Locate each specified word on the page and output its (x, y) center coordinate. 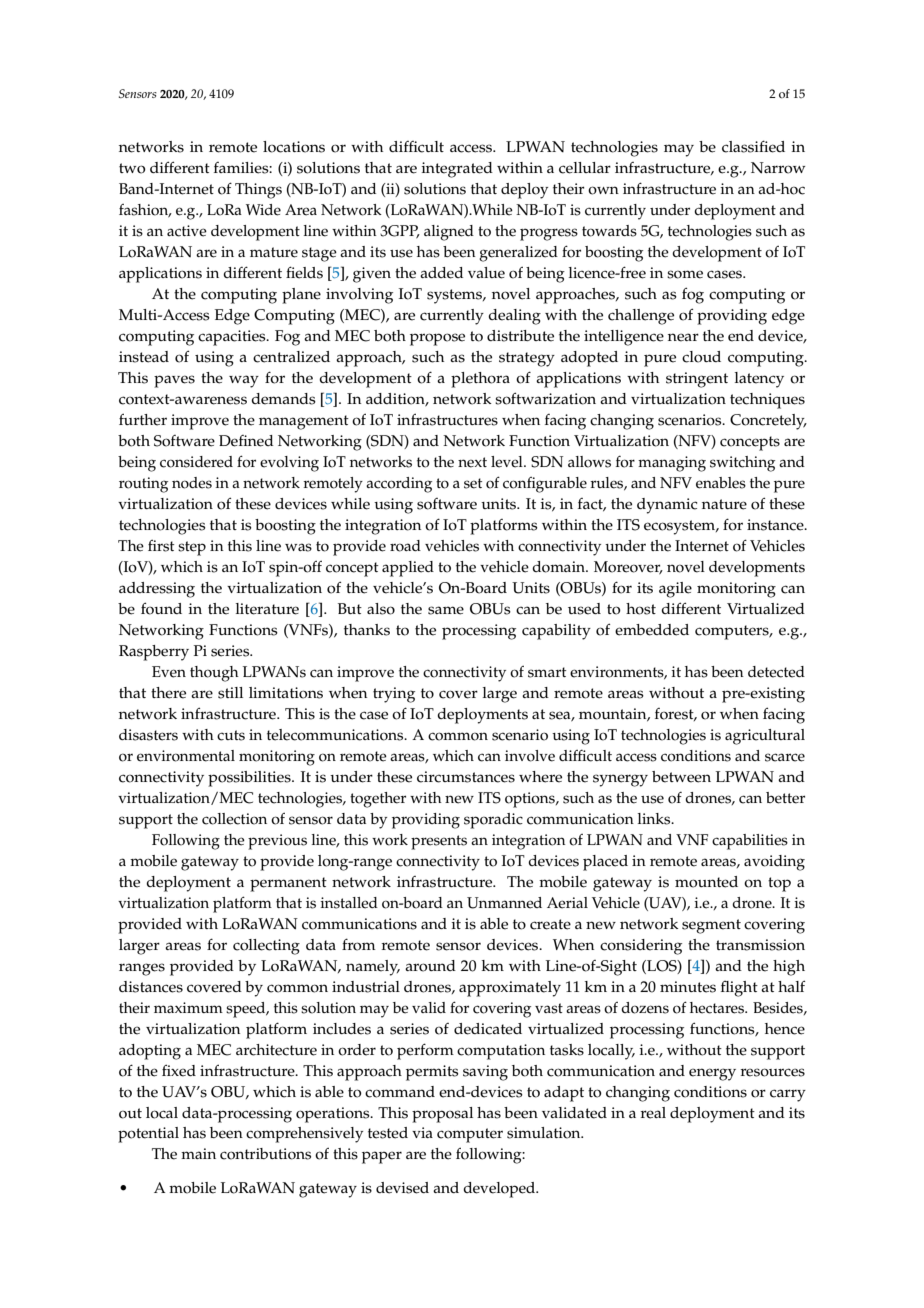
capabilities (750, 842)
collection (234, 819)
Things (258, 191)
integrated (457, 170)
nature (724, 504)
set (473, 483)
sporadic (493, 821)
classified (753, 146)
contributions (265, 1154)
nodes (192, 483)
